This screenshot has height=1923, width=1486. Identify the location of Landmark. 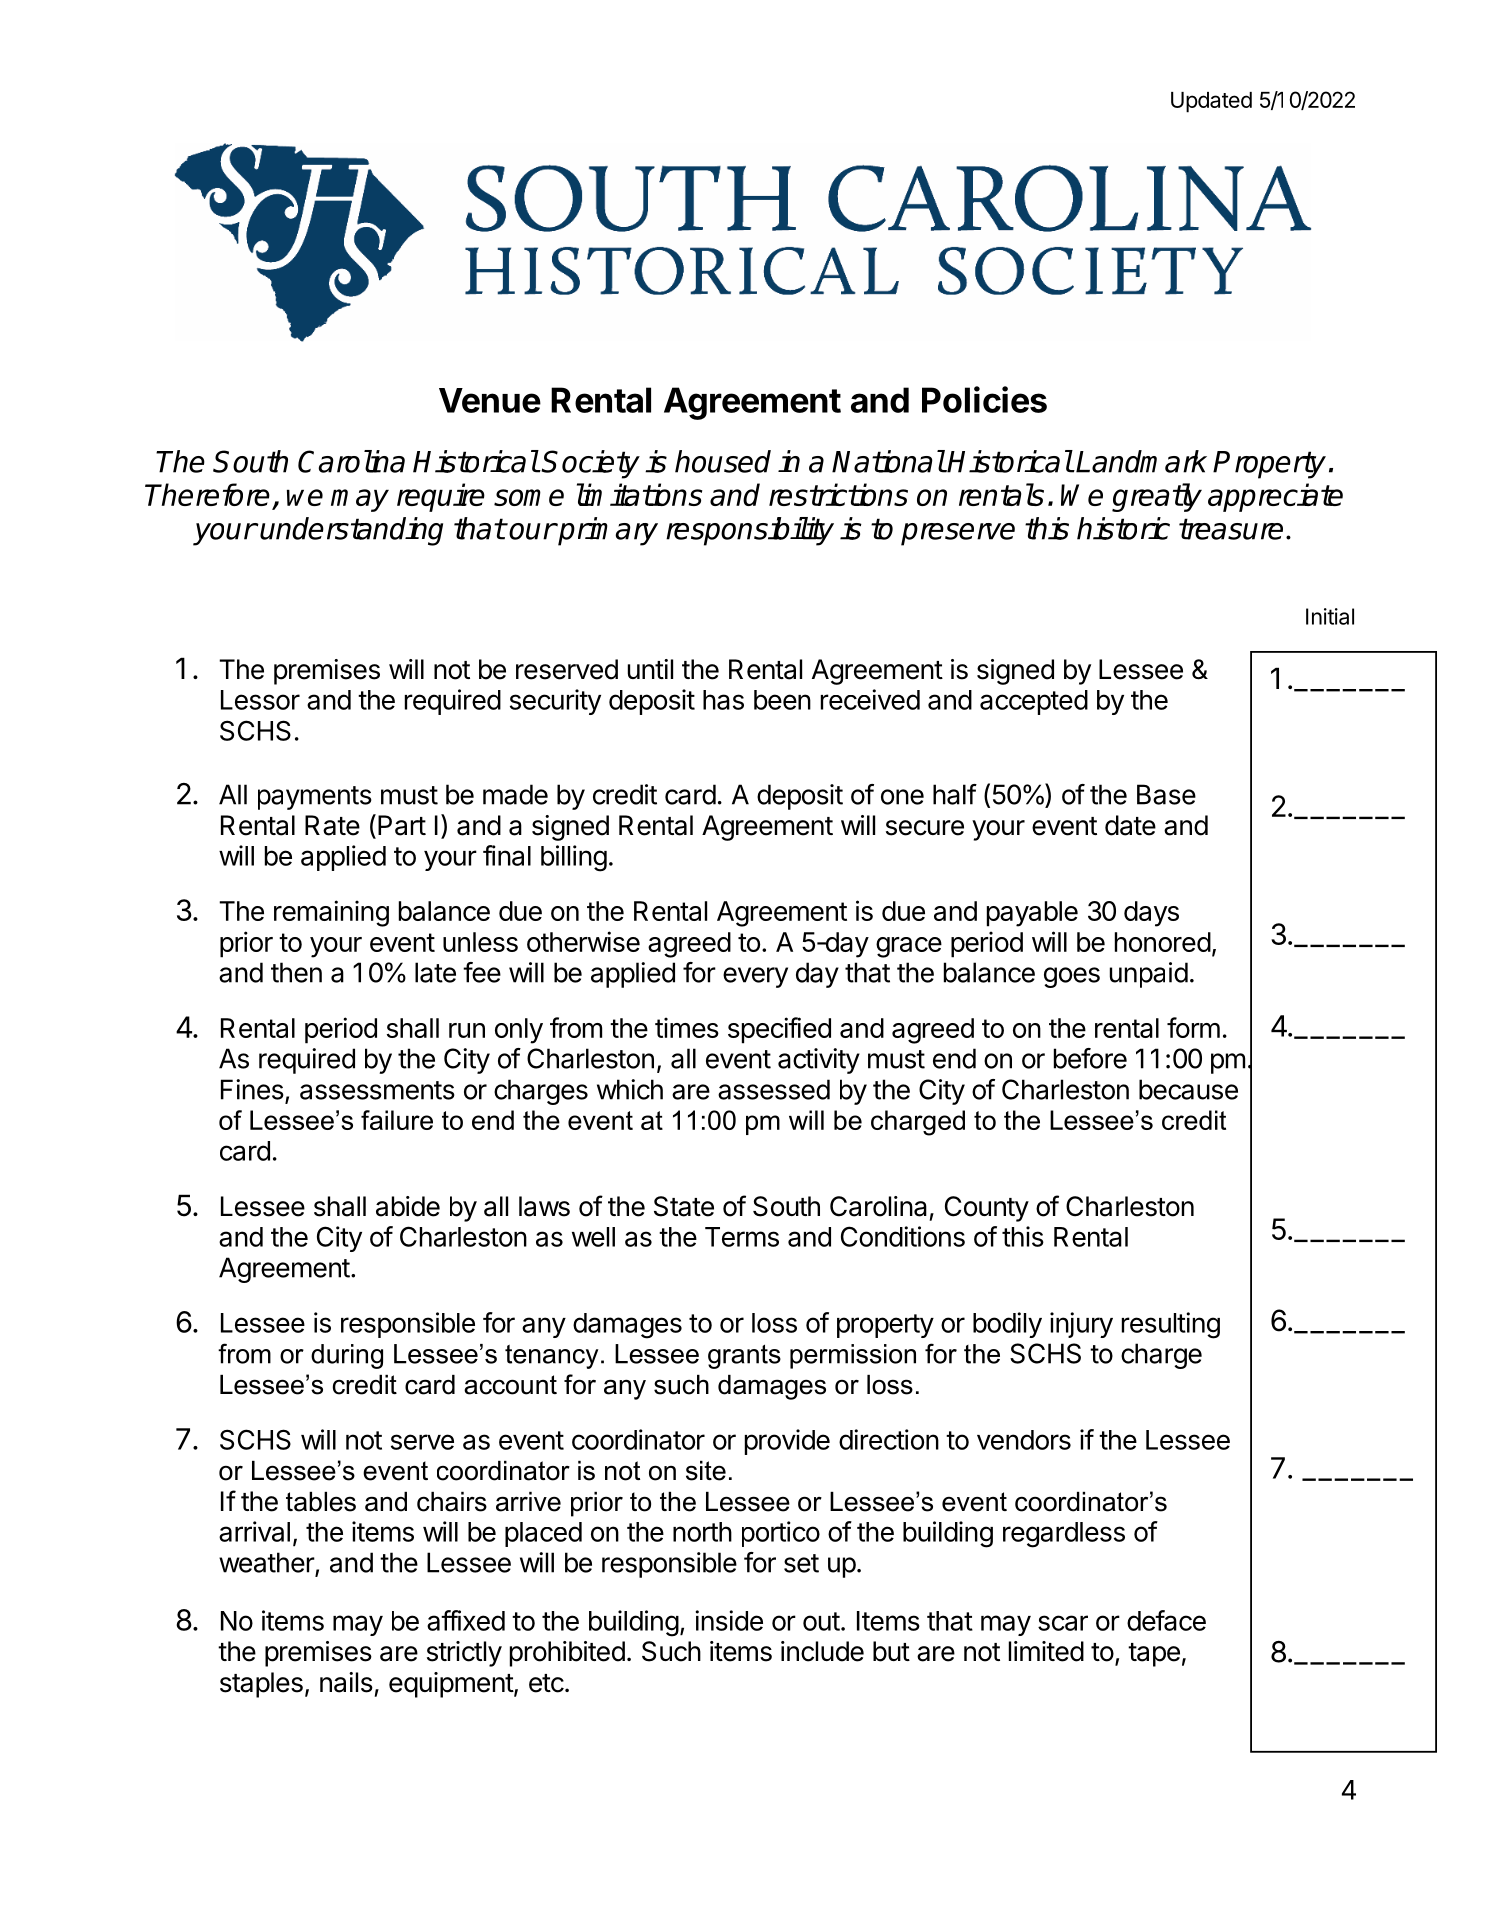
(1141, 461).
